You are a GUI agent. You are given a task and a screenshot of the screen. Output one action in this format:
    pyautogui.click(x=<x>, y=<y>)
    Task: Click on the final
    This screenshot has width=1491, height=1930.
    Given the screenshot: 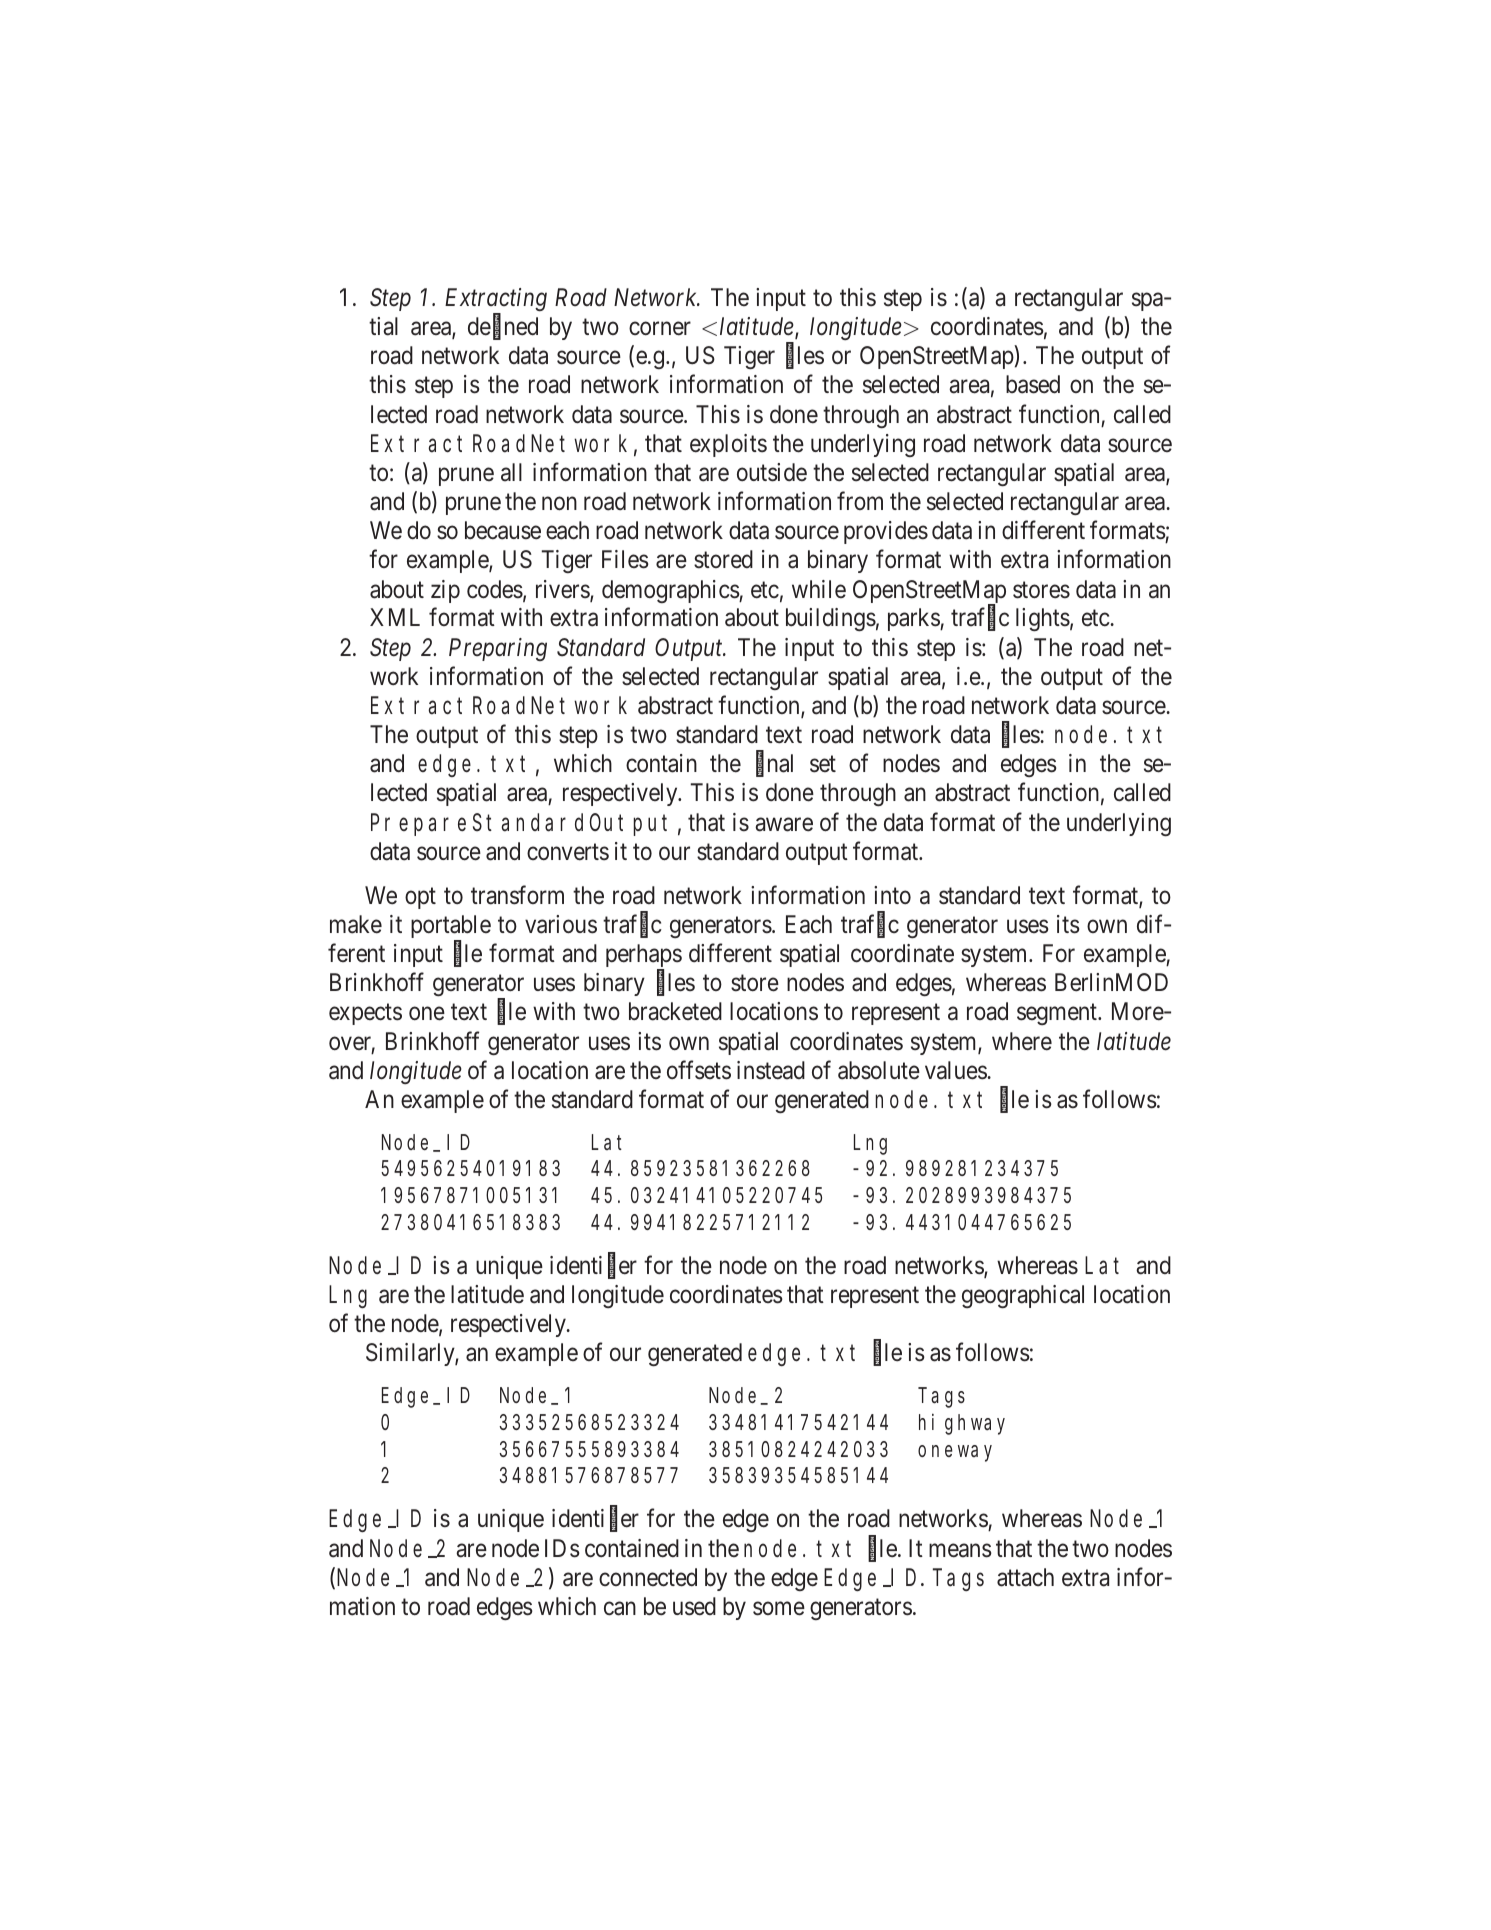 What is the action you would take?
    pyautogui.click(x=774, y=764)
